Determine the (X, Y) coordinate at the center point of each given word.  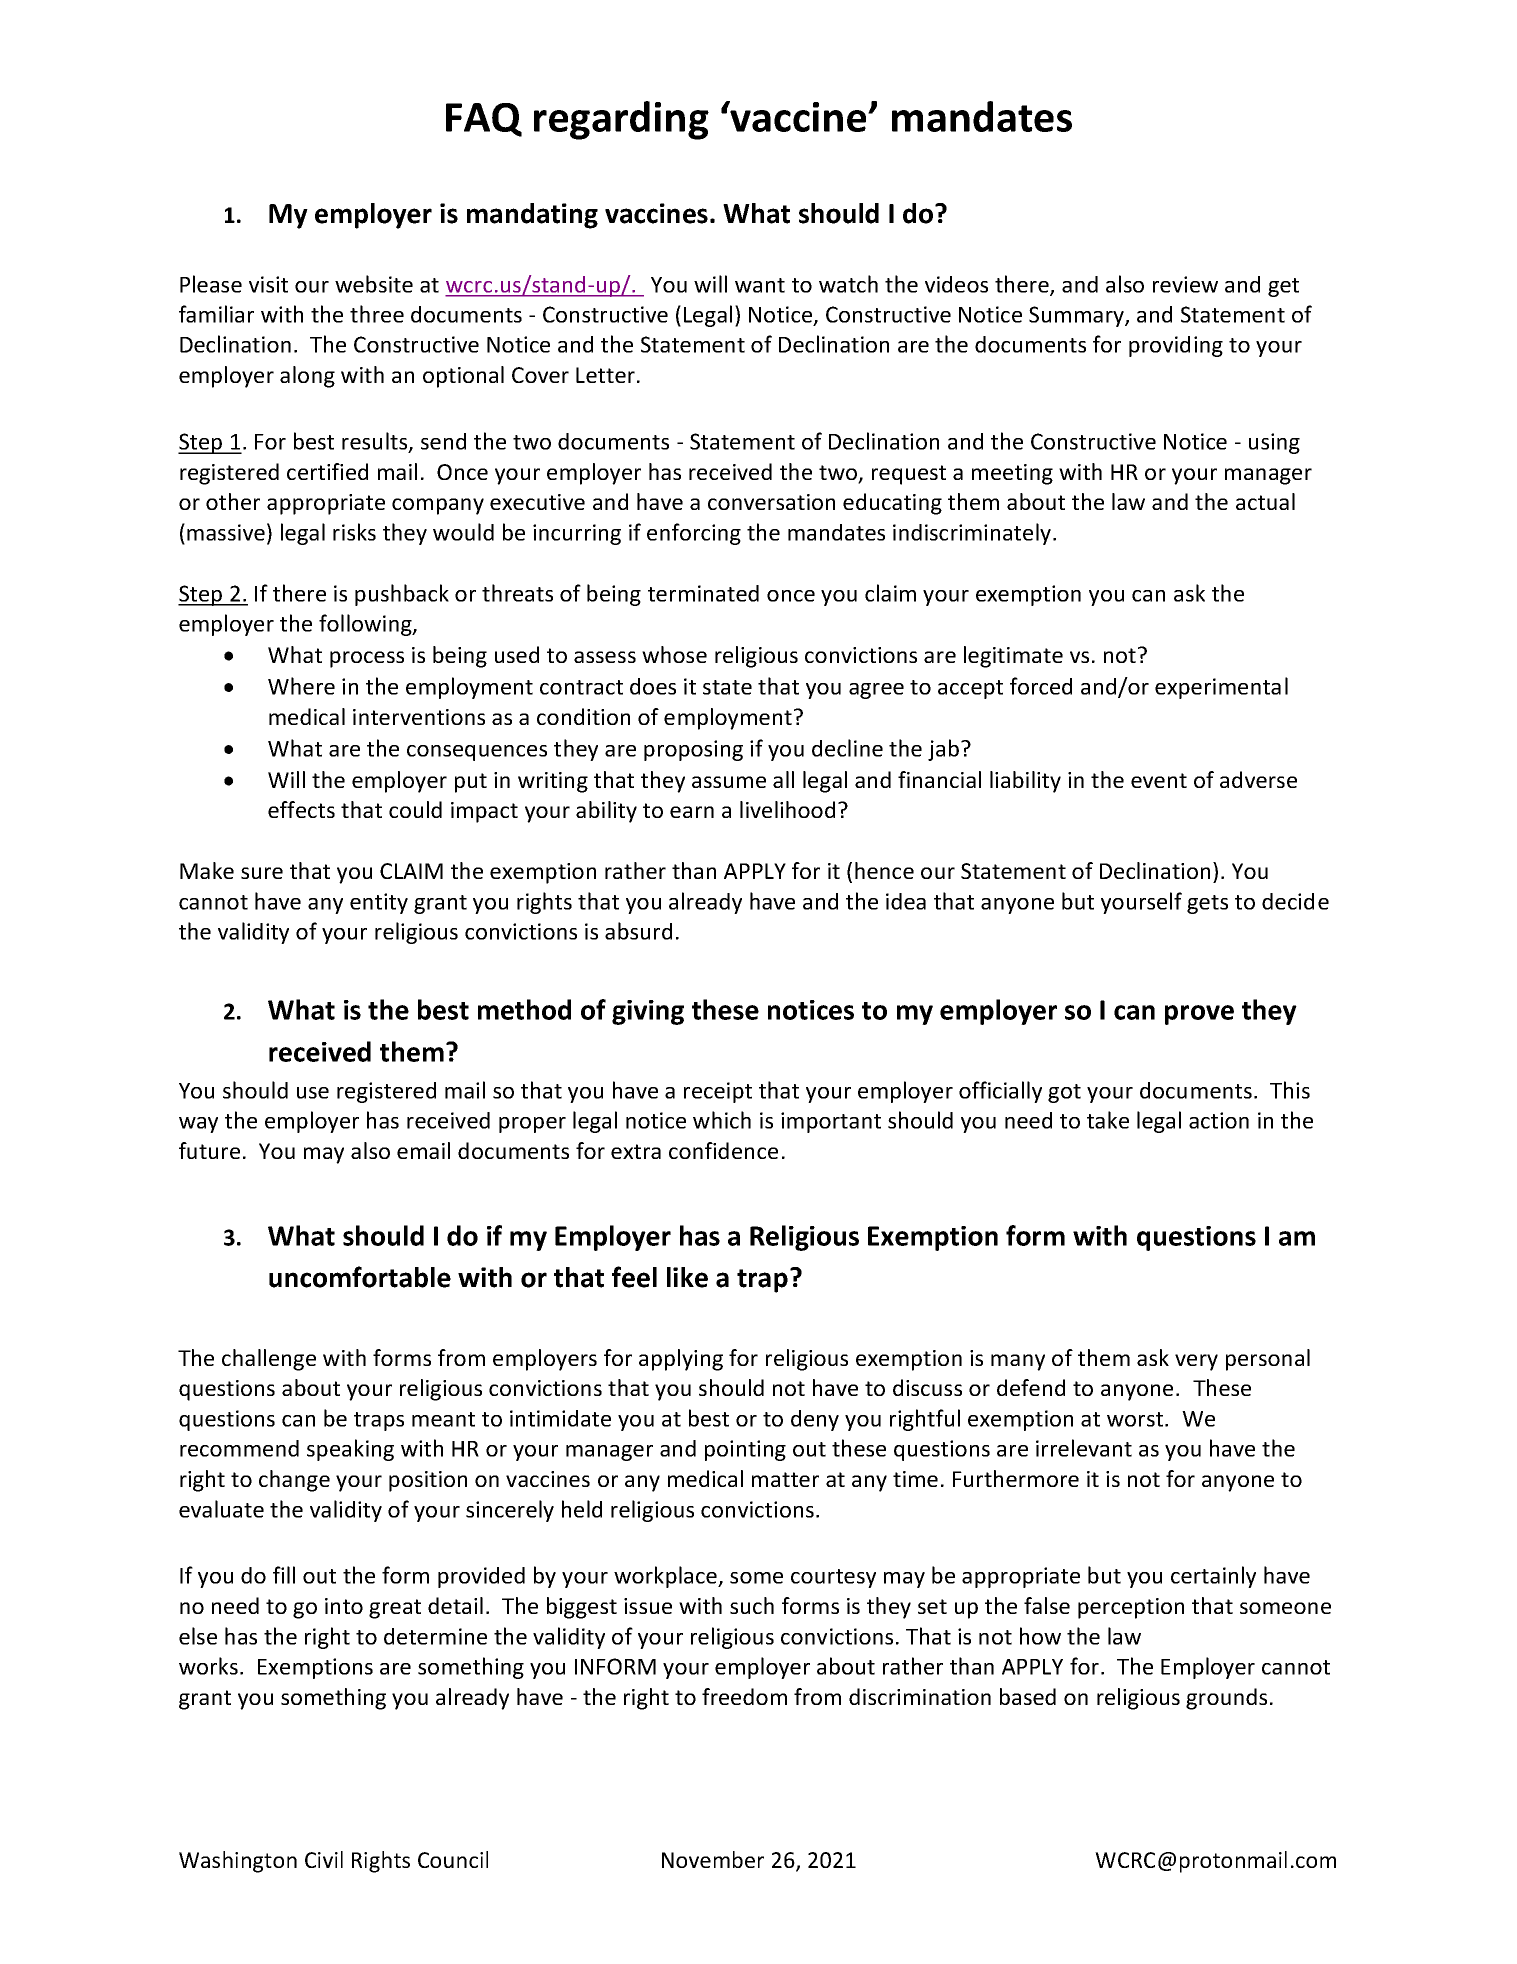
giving (648, 1012)
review (1185, 284)
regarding (621, 120)
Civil (324, 1859)
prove (1199, 1015)
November (713, 1859)
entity (379, 903)
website (374, 284)
